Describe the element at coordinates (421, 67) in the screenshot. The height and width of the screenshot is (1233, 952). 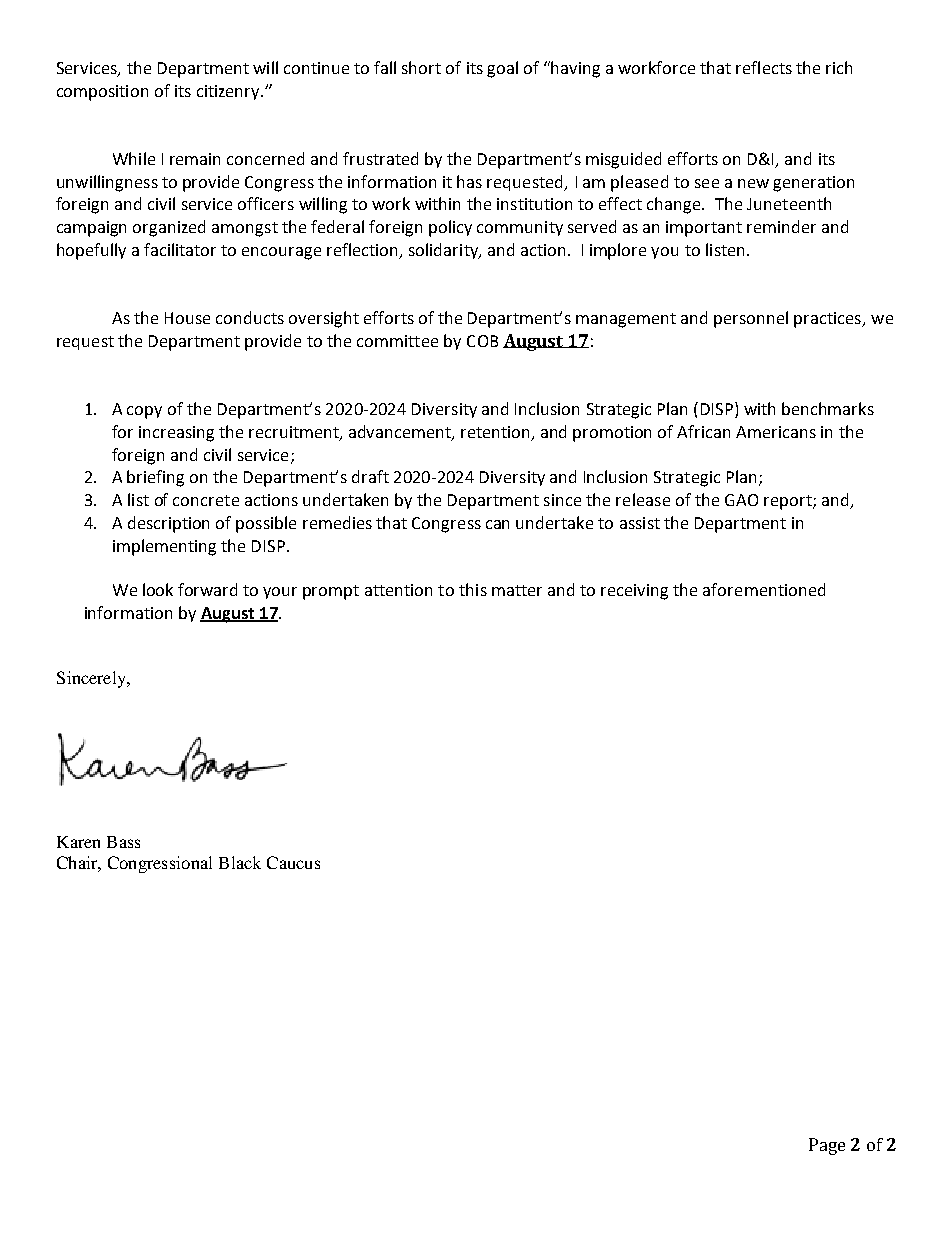
I see `short` at that location.
